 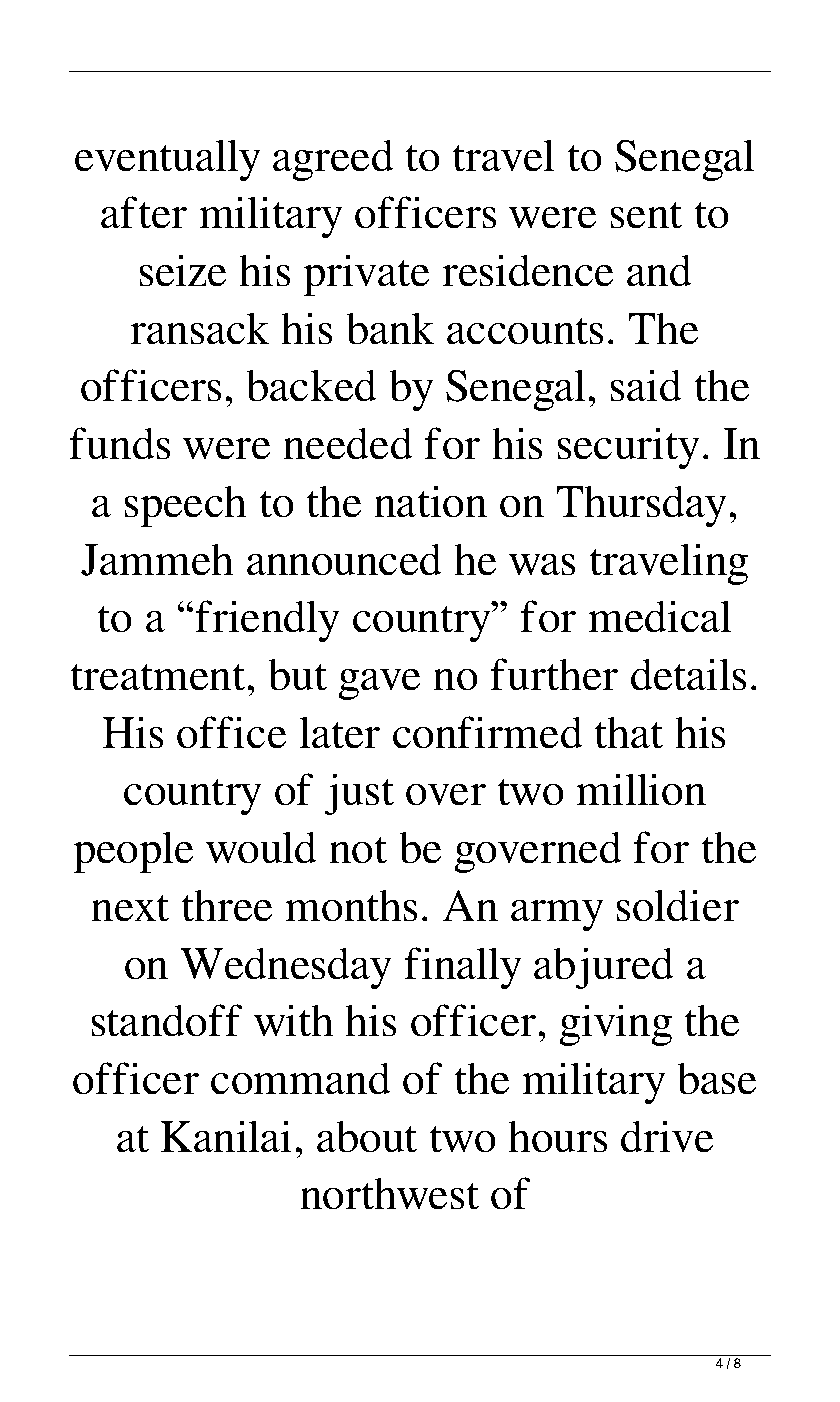 What do you see at coordinates (301, 1078) in the page?
I see `command` at bounding box center [301, 1078].
